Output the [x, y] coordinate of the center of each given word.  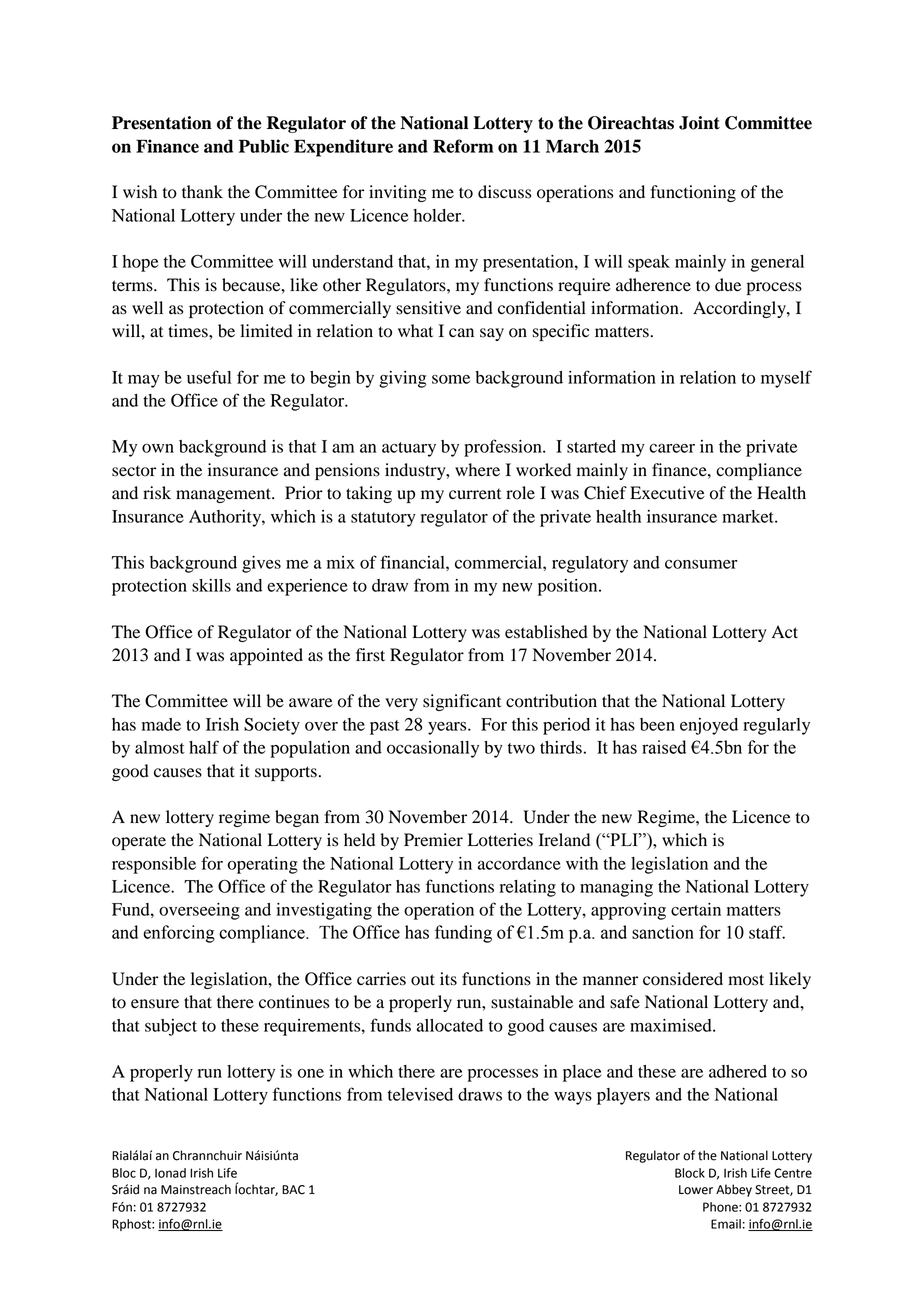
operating [263, 865]
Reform [463, 146]
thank [202, 192]
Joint [699, 123]
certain [696, 909]
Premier [433, 840]
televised [420, 1094]
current [475, 494]
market [749, 516]
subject [171, 1027]
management [224, 495]
